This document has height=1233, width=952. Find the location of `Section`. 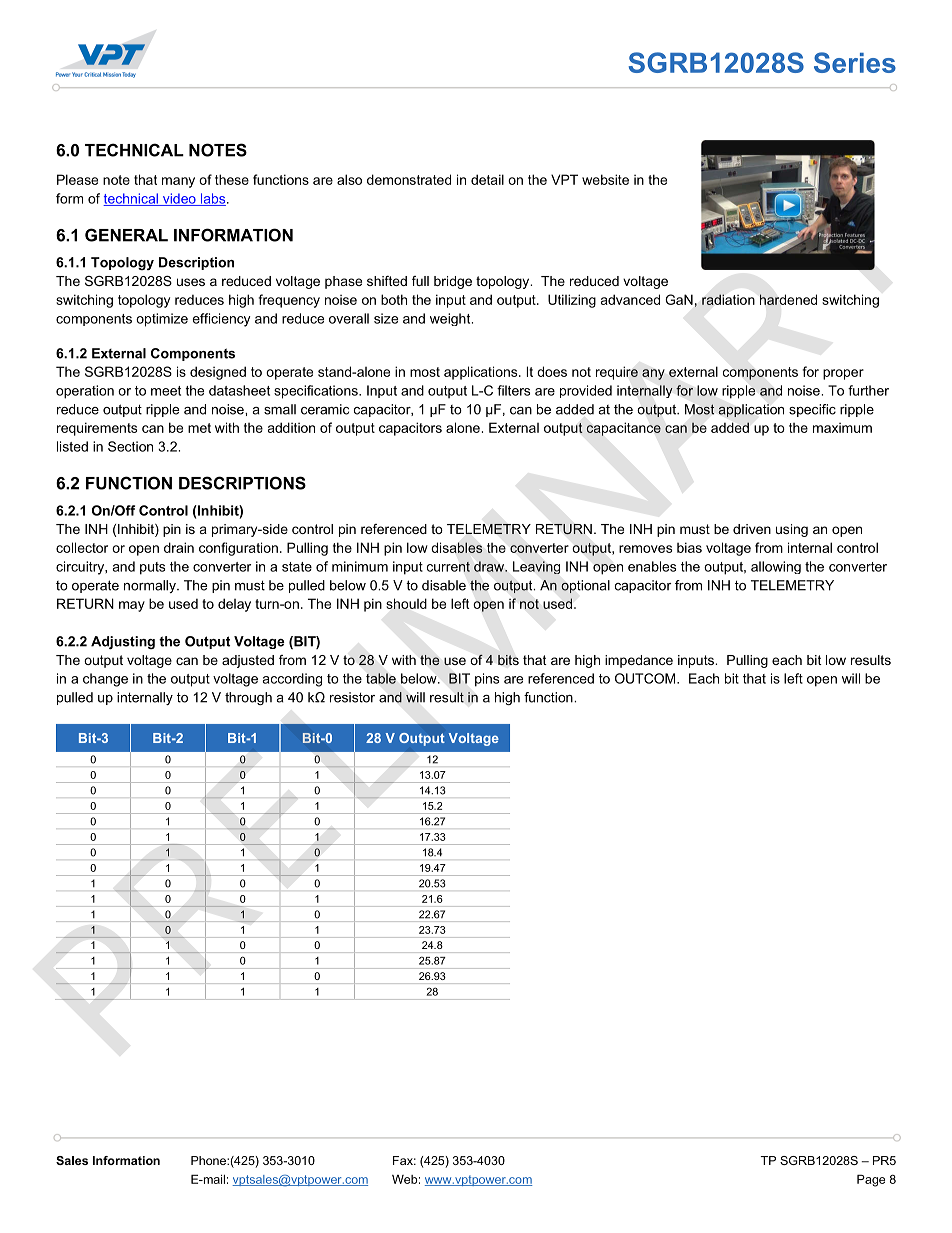

Section is located at coordinates (130, 446).
